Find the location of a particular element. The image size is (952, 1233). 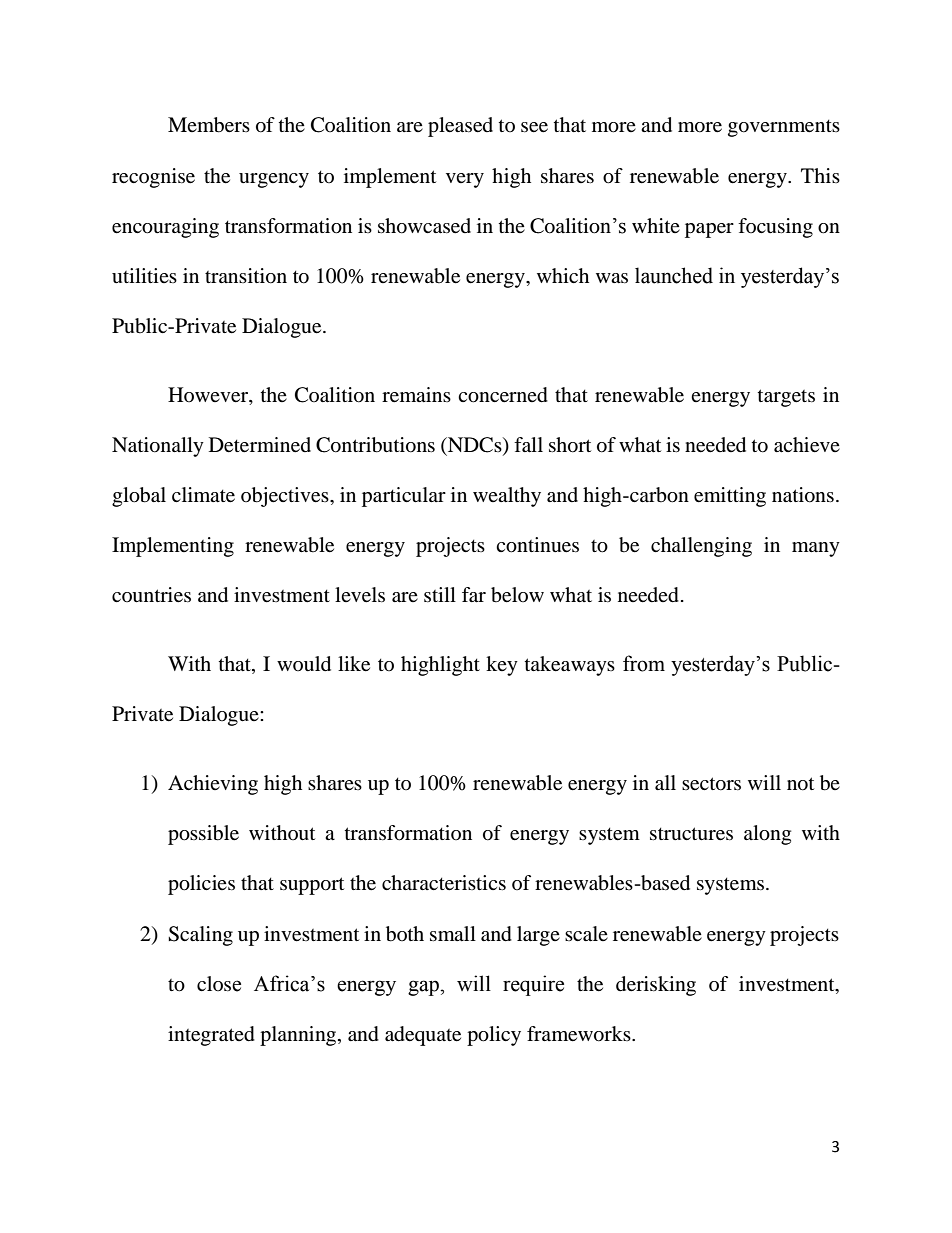

governments is located at coordinates (784, 128).
